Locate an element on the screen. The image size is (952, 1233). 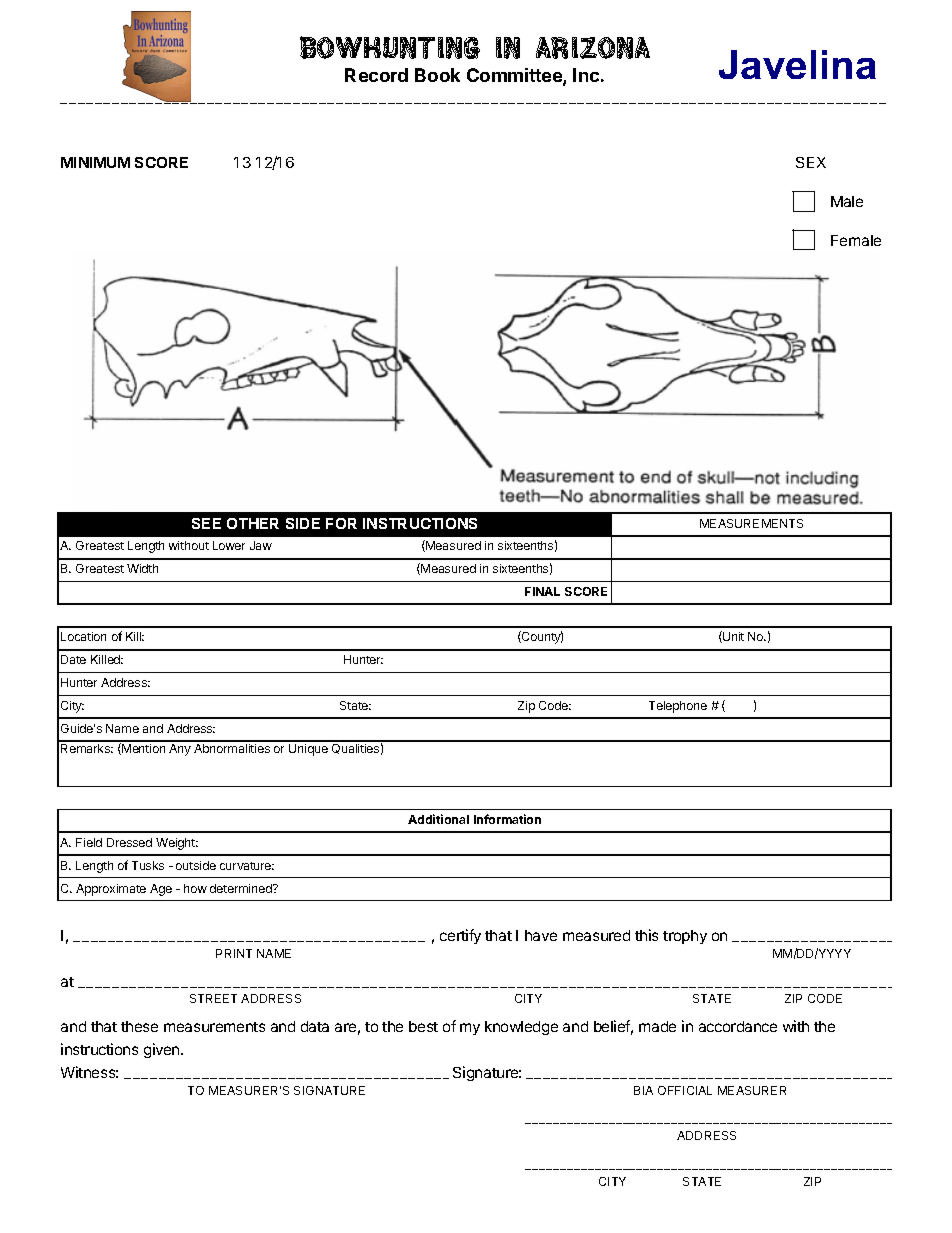
Book is located at coordinates (437, 75).
